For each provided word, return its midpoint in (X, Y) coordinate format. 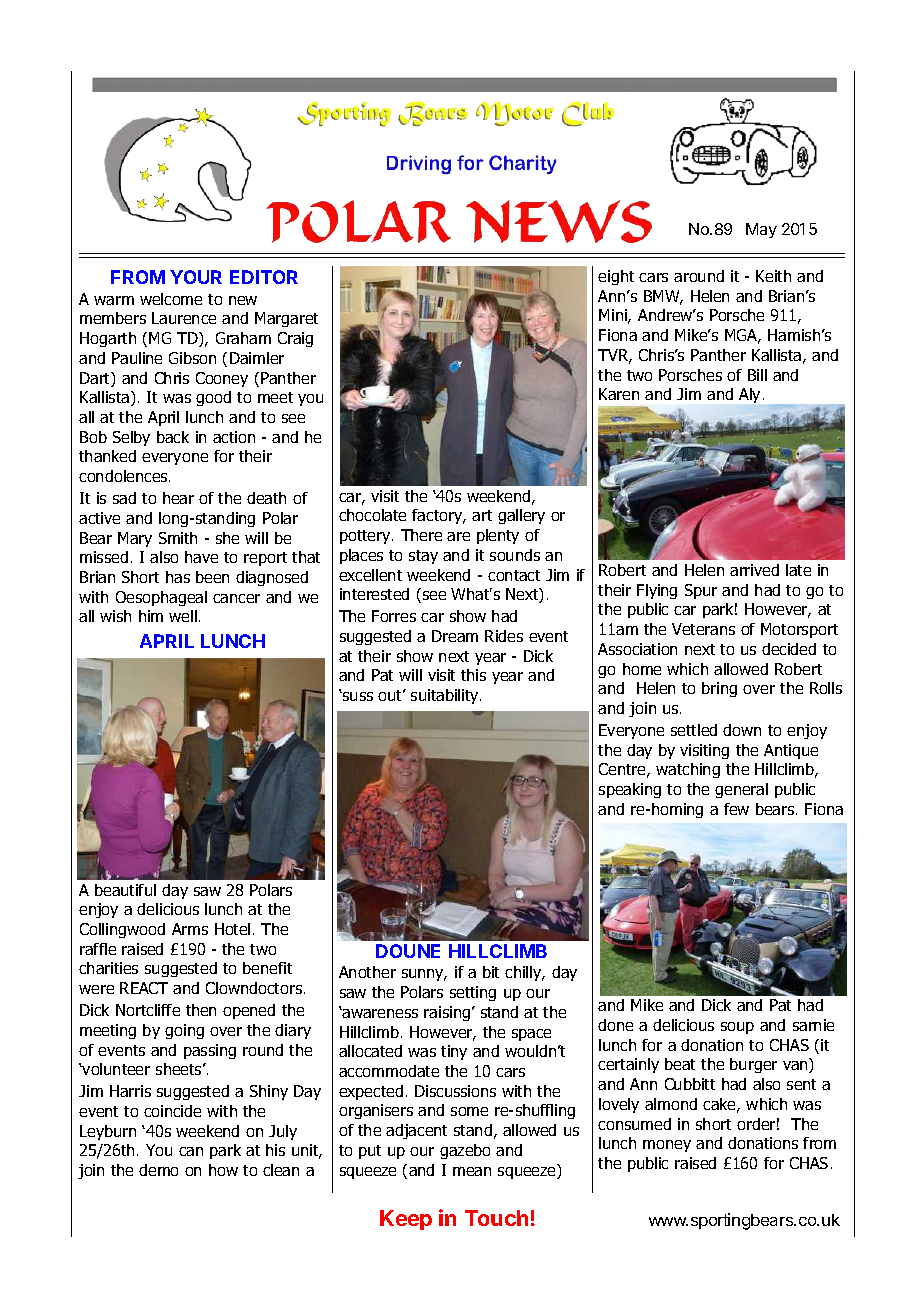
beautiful (125, 890)
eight (616, 277)
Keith (773, 276)
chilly (524, 973)
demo (158, 1170)
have (201, 557)
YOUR (196, 277)
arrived (754, 570)
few (736, 809)
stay (423, 557)
